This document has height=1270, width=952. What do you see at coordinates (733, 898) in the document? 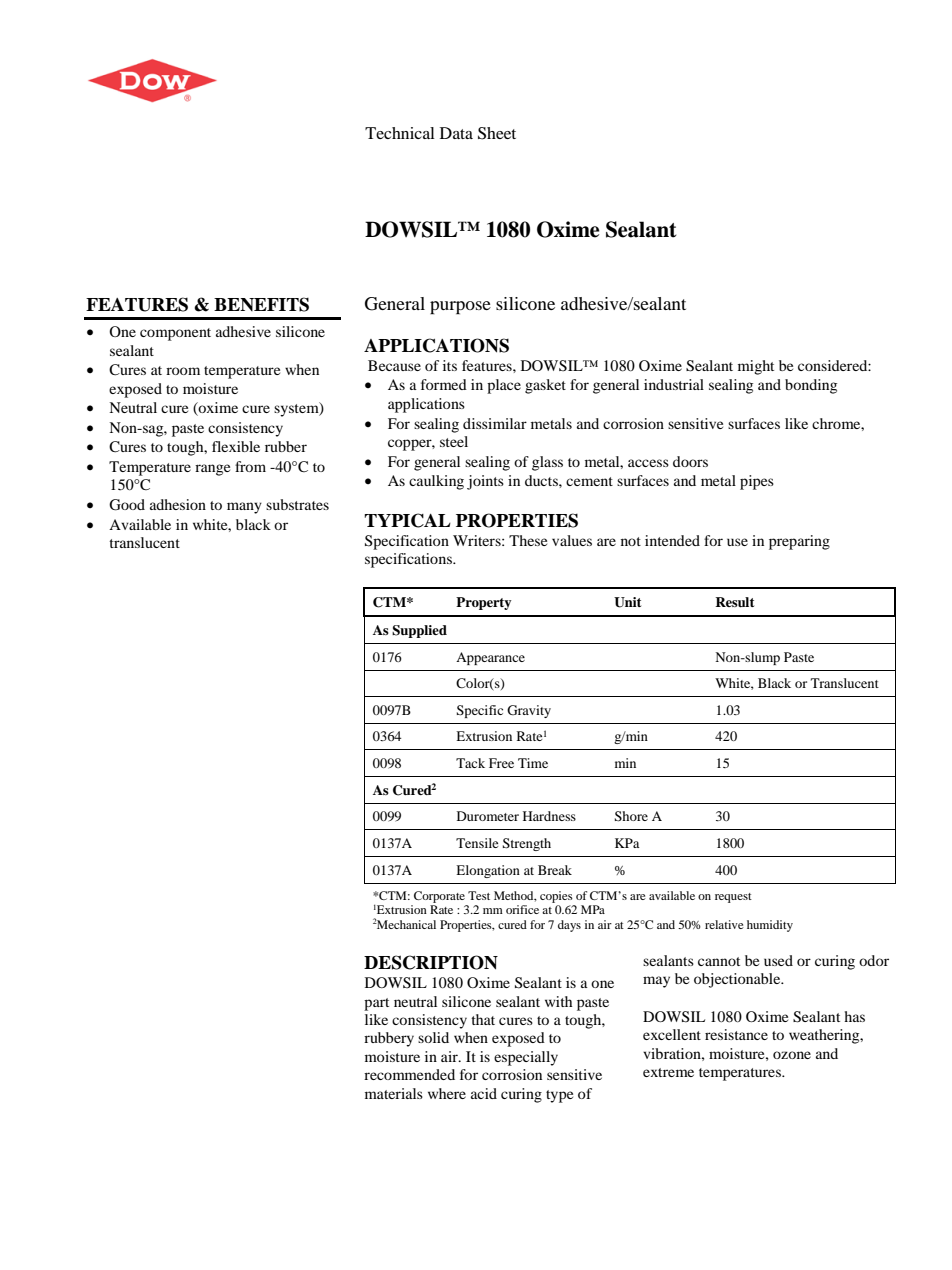
I see `request` at bounding box center [733, 898].
